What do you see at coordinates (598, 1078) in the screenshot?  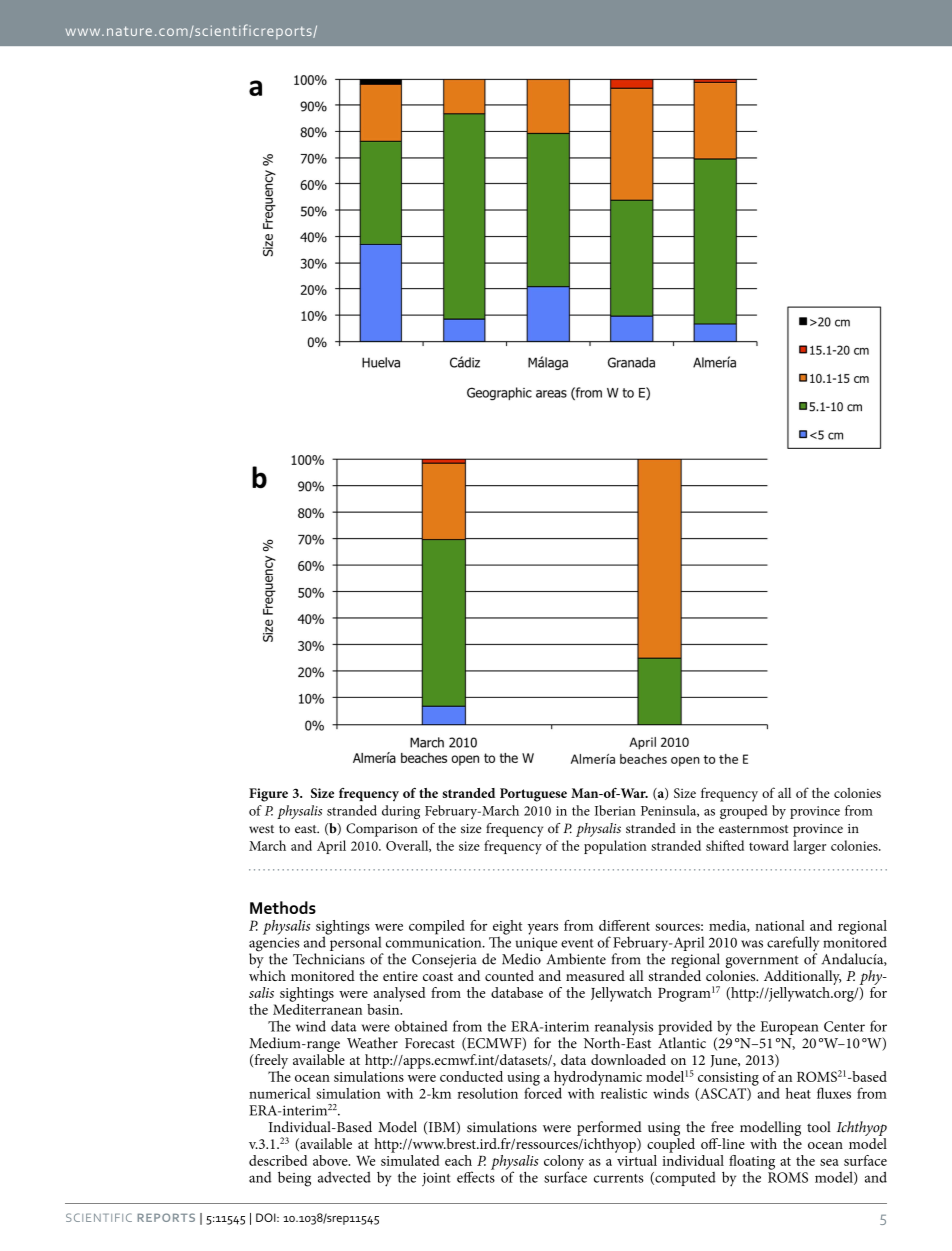 I see `hydrodynamic` at bounding box center [598, 1078].
